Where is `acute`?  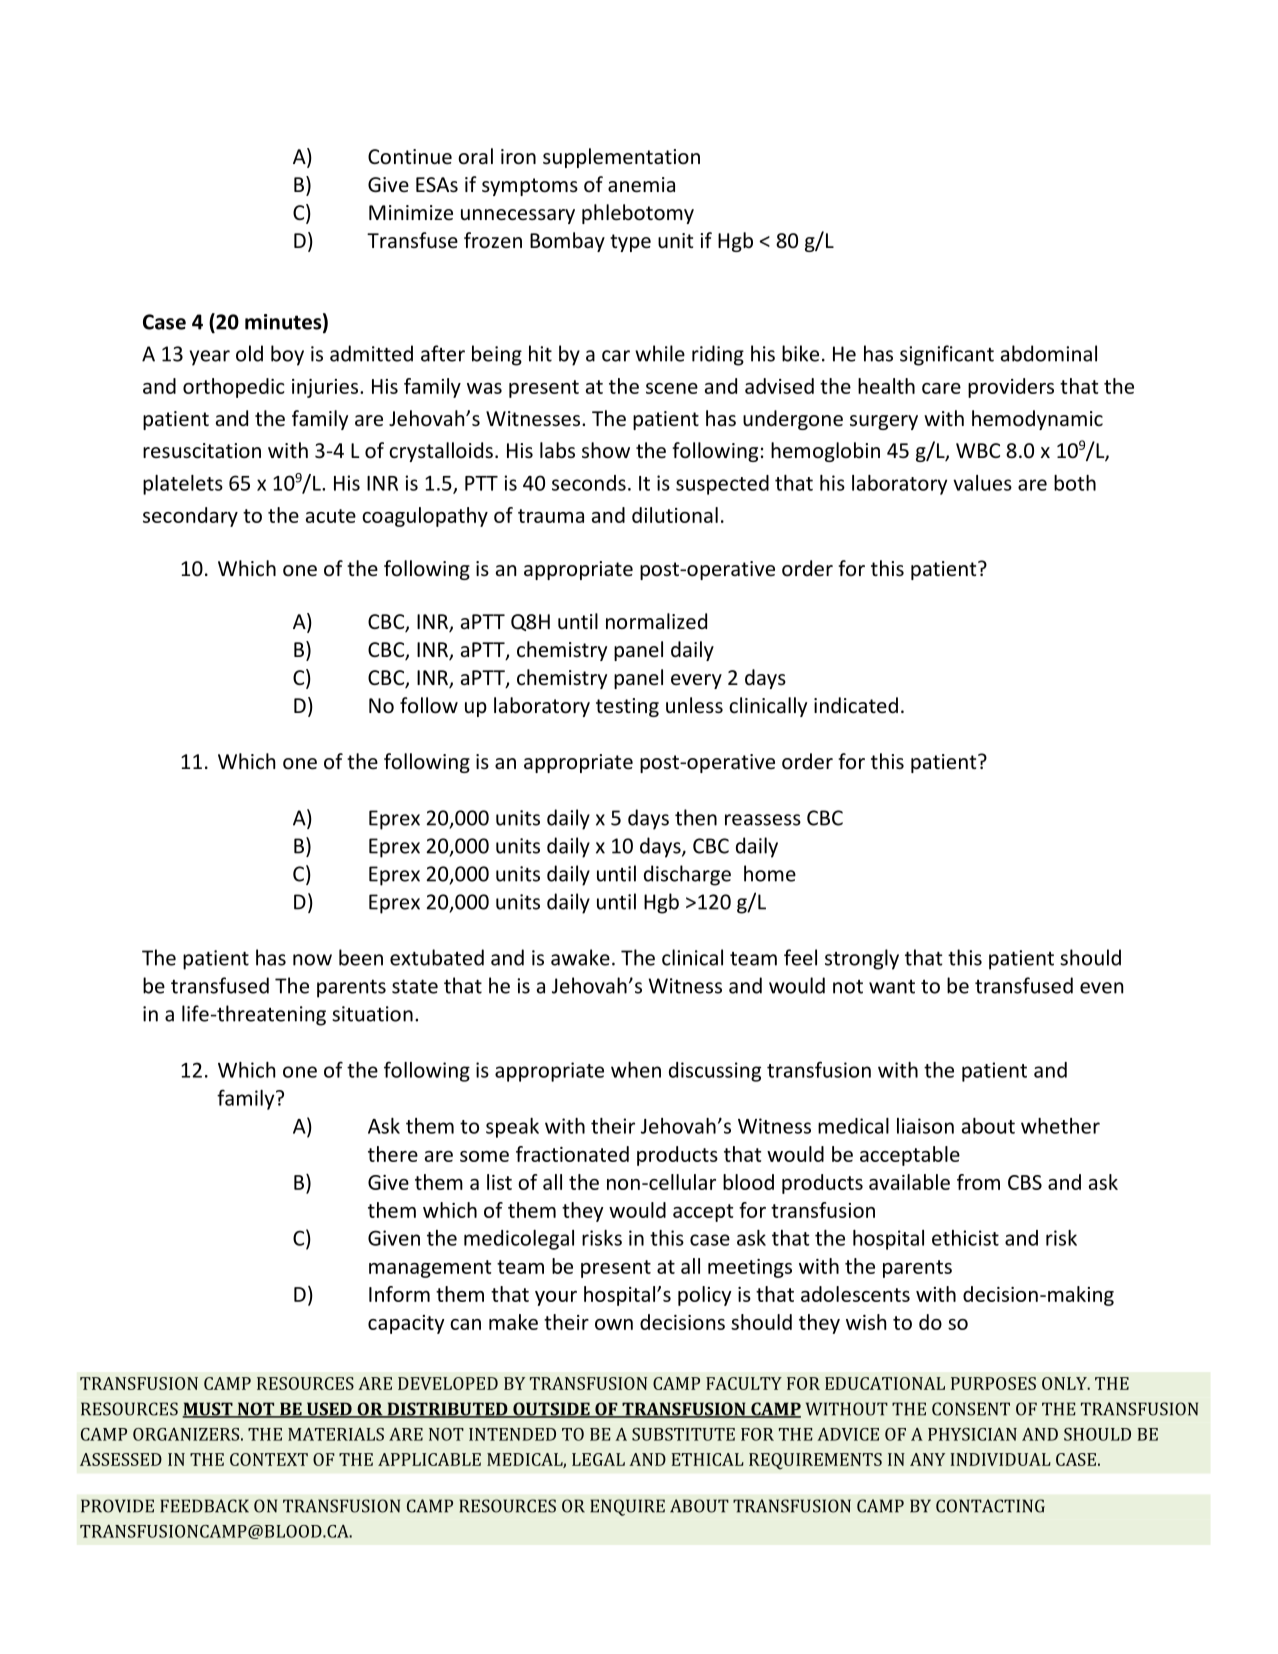
acute is located at coordinates (331, 516).
